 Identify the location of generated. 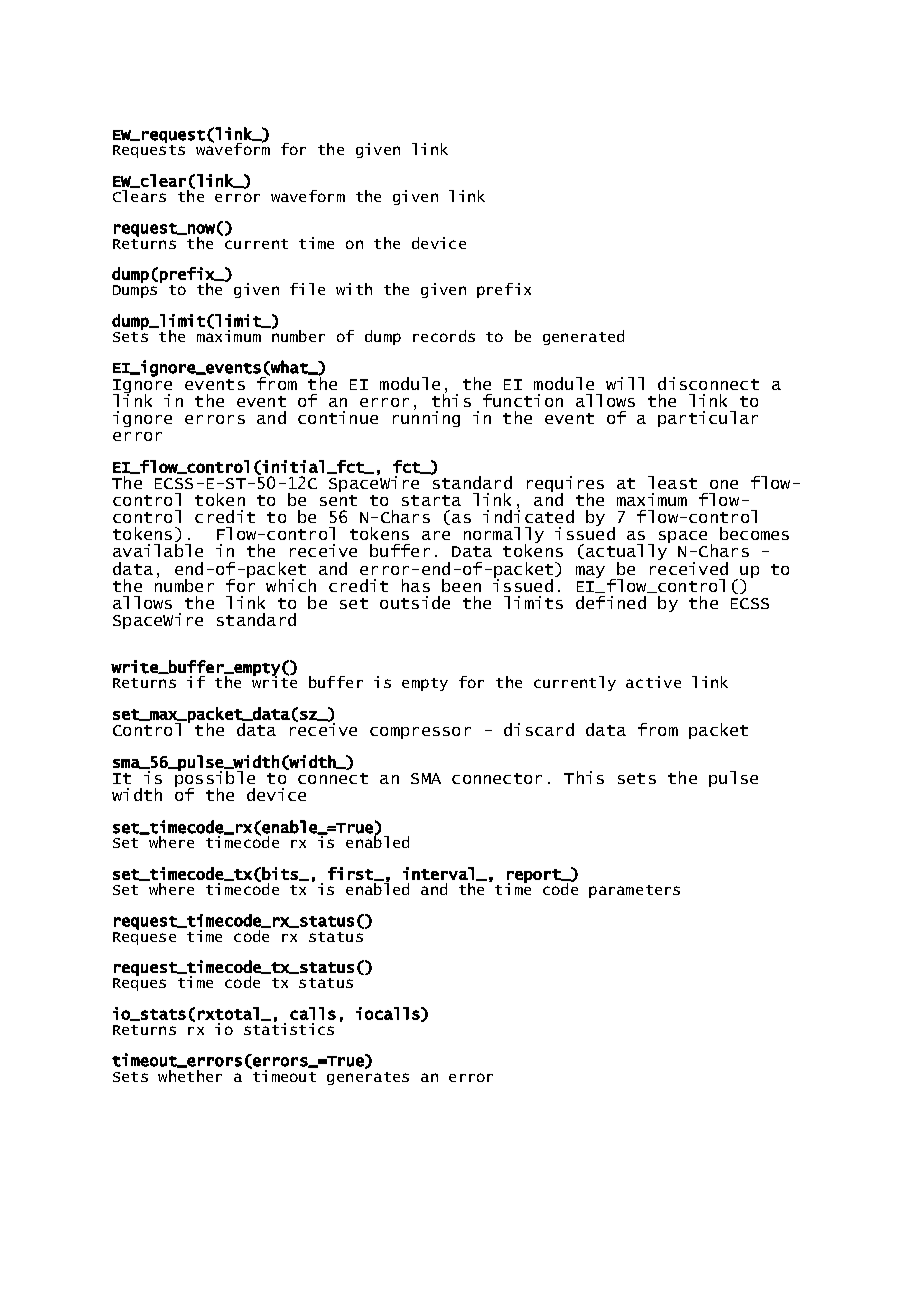
(583, 337).
